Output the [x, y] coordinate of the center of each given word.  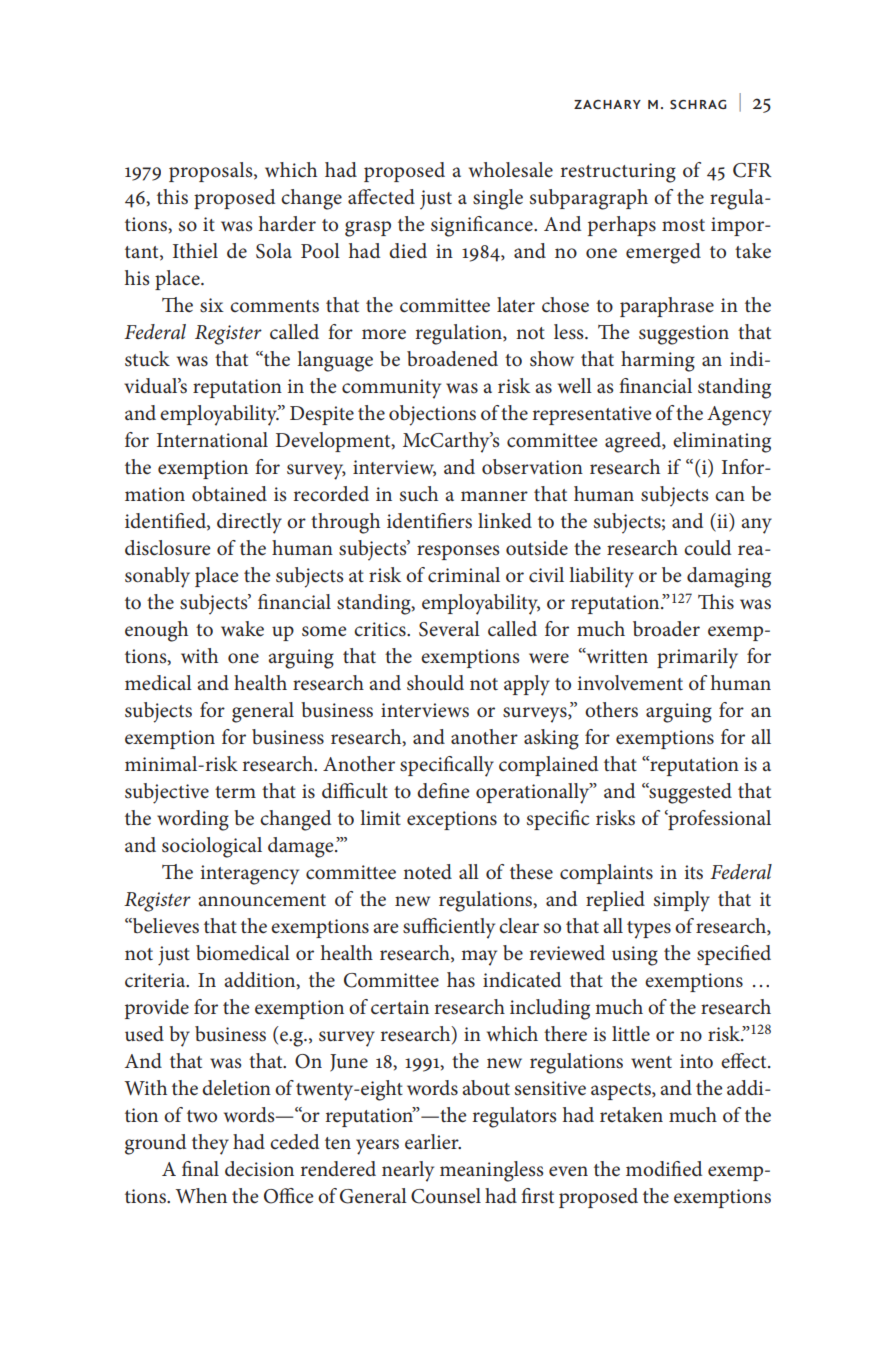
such [419, 494]
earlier [433, 1142]
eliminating [722, 442]
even [568, 1171]
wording [193, 820]
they [210, 1144]
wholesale [511, 170]
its [693, 872]
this [172, 197]
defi [433, 791]
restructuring [618, 173]
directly [249, 523]
